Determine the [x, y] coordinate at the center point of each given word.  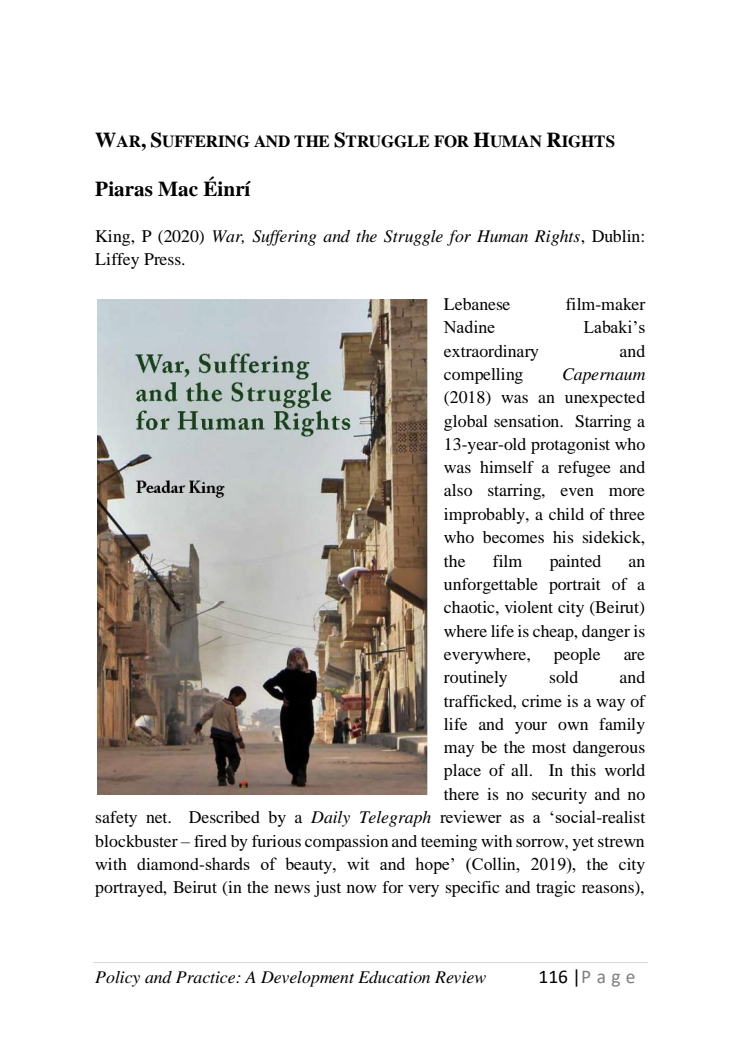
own [573, 726]
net [158, 818]
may [459, 751]
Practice [207, 977]
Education [394, 977]
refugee [584, 469]
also [458, 490]
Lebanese [477, 304]
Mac [178, 189]
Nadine [469, 326]
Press [163, 259]
